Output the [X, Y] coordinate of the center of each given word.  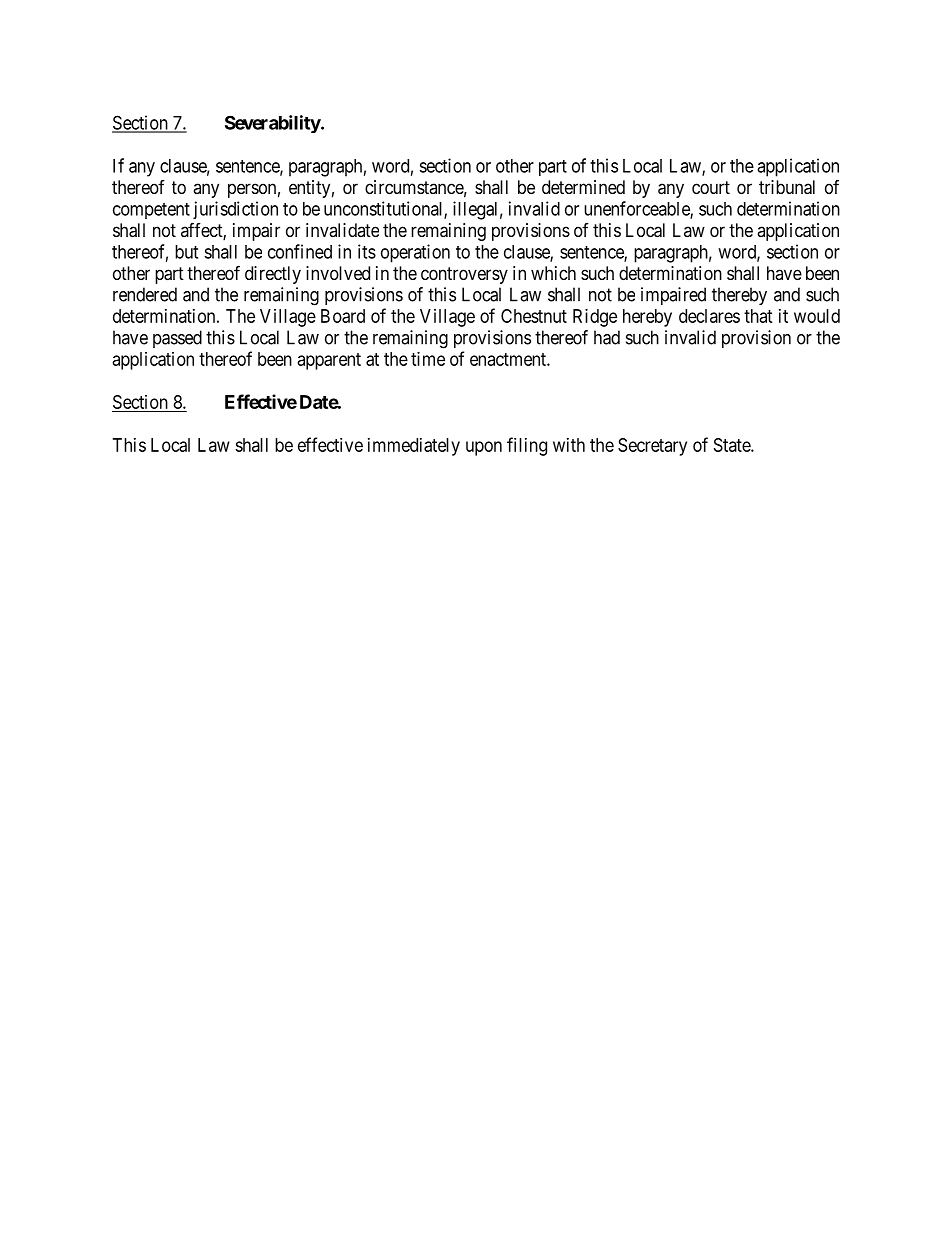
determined [583, 187]
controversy [464, 275]
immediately [414, 447]
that [758, 316]
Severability [273, 124]
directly [273, 275]
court [711, 187]
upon [484, 448]
